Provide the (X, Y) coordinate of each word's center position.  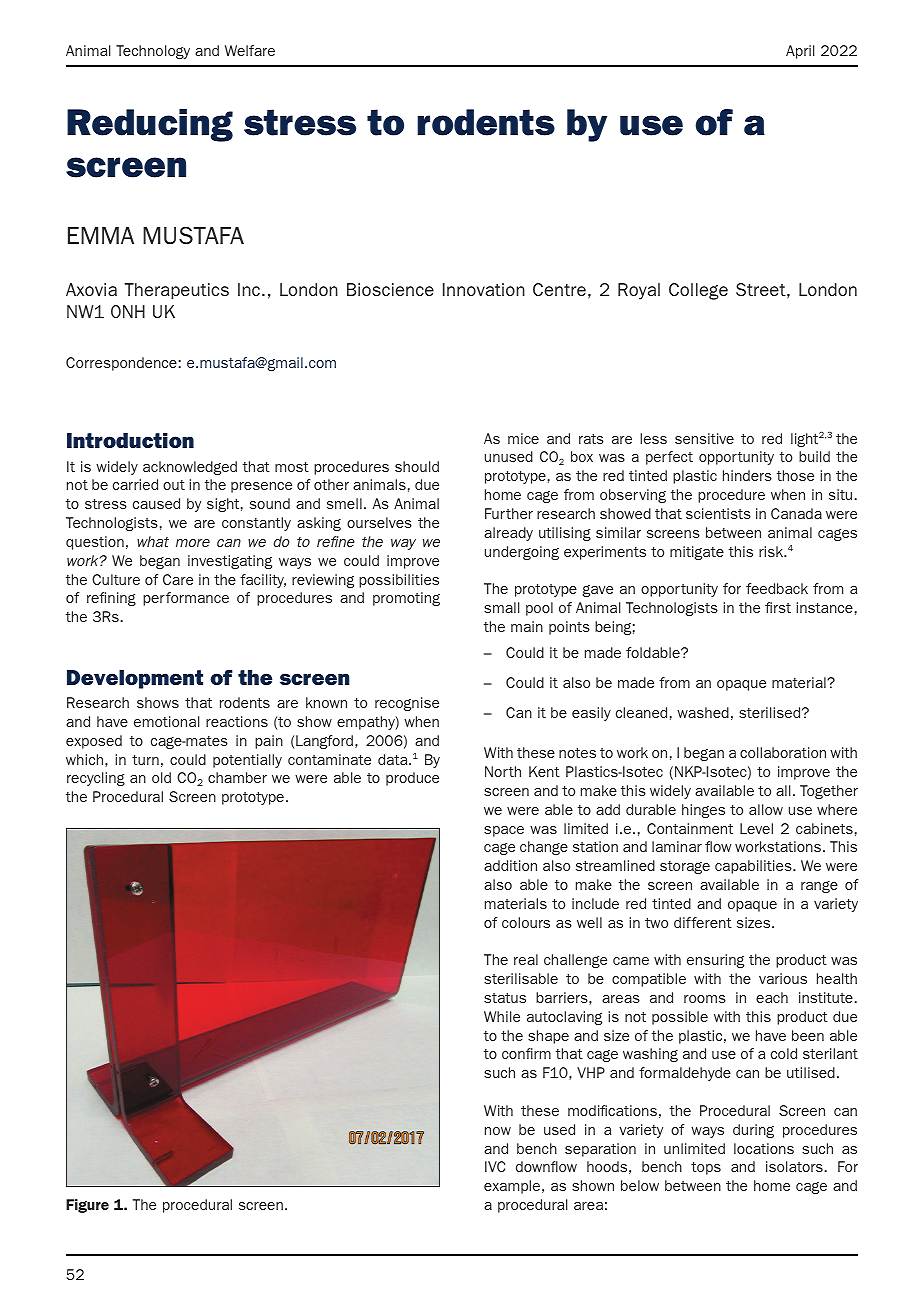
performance (186, 599)
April (800, 52)
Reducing (150, 125)
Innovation (484, 289)
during (753, 1131)
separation (600, 1150)
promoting (406, 599)
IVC (495, 1166)
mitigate (697, 553)
